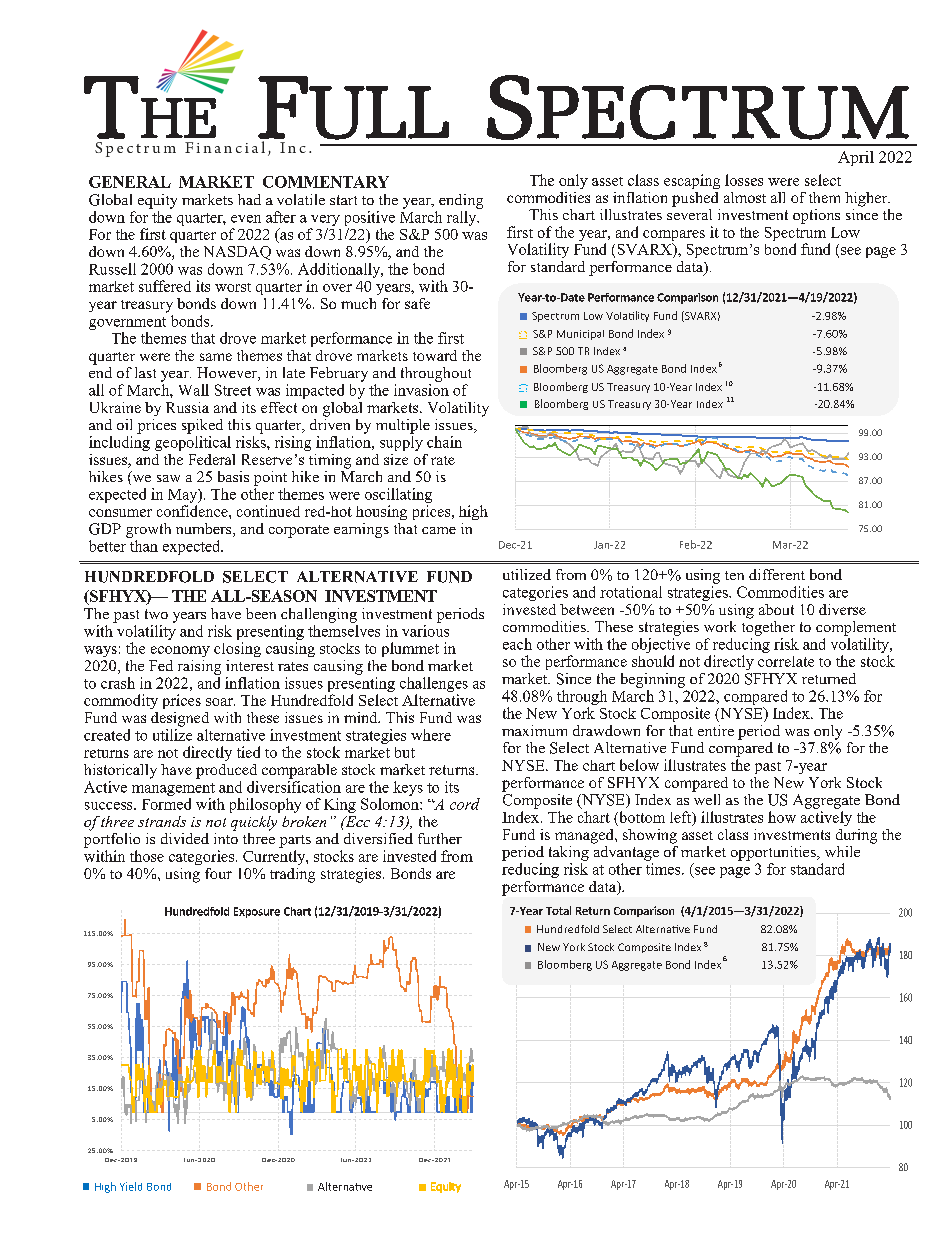 This document has height=1233, width=952. What do you see at coordinates (130, 182) in the document?
I see `GENERAL` at bounding box center [130, 182].
